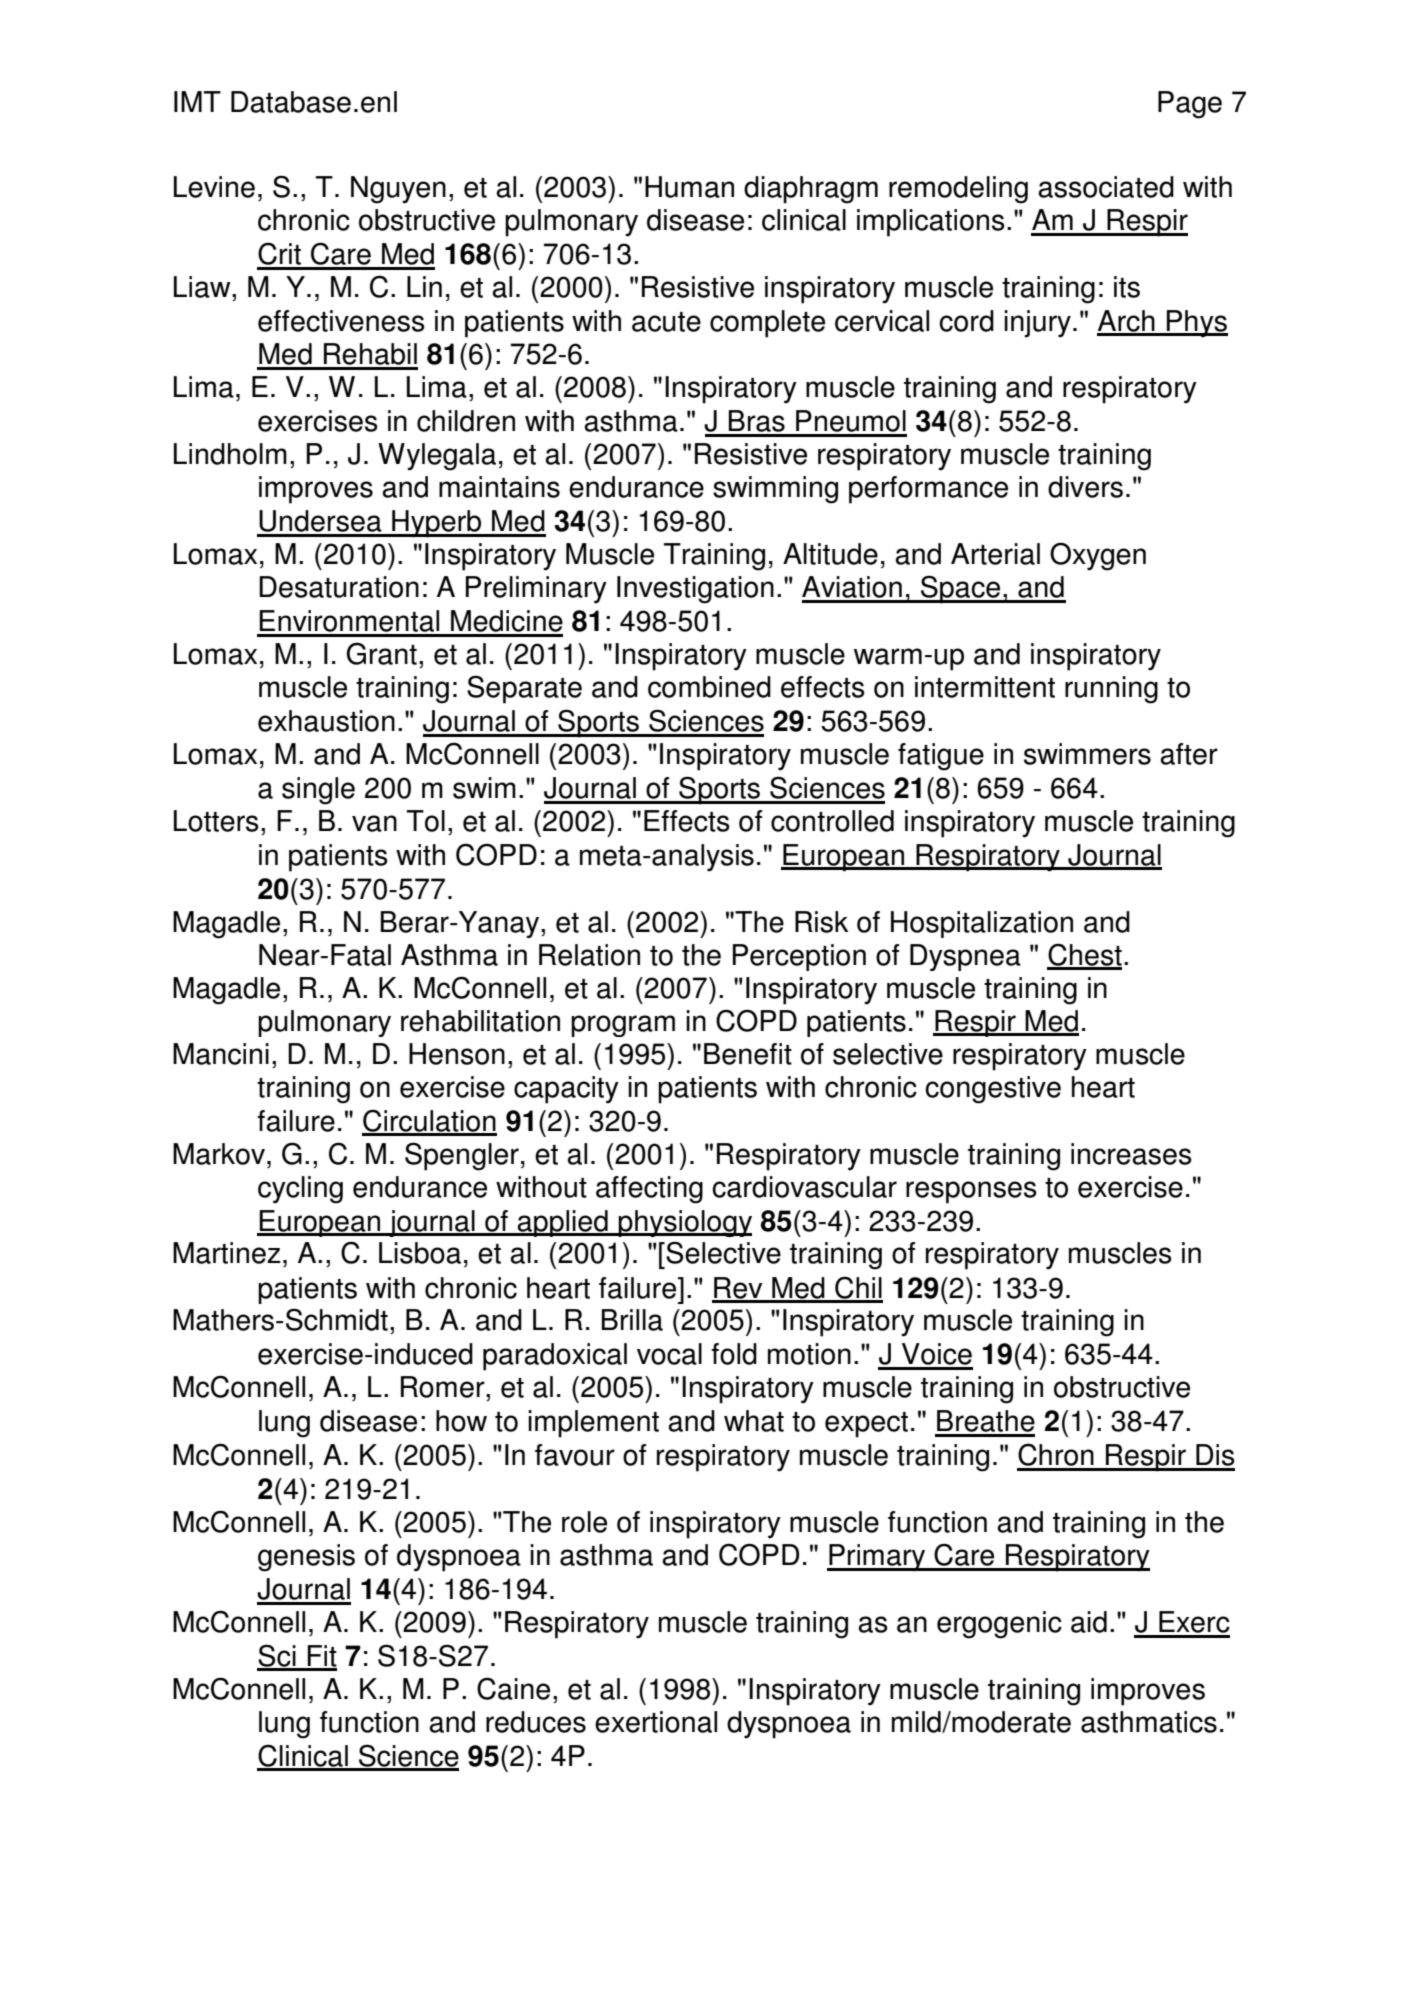 The width and height of the image is (1419, 2008). I want to click on Hospitalization, so click(982, 924).
